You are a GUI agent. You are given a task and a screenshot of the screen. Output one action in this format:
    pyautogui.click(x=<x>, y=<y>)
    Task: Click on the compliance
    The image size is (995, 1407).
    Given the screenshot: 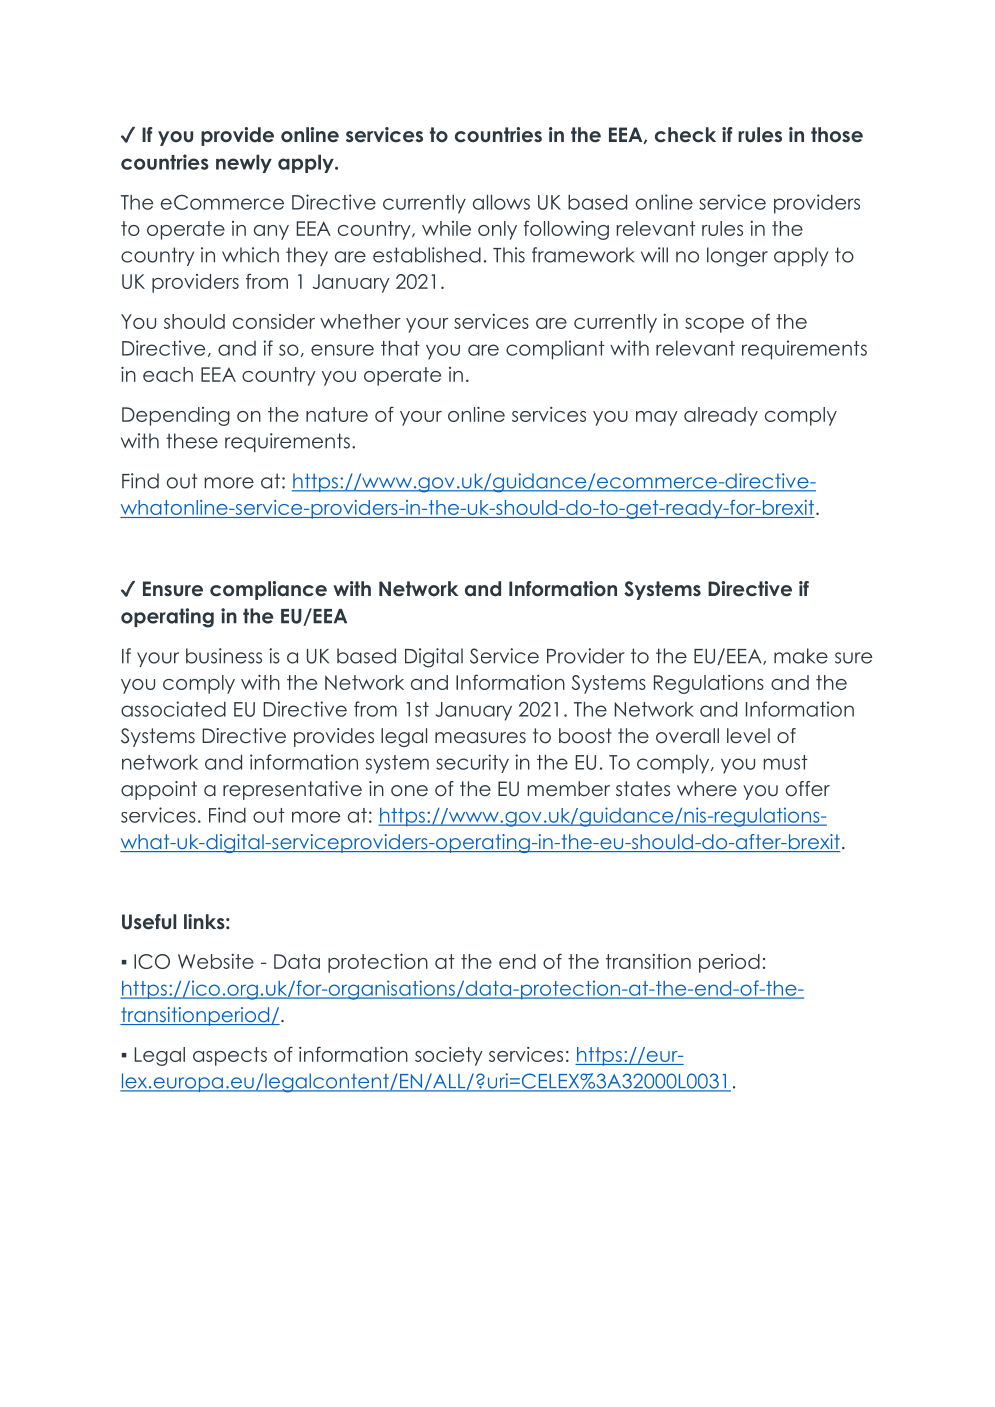 What is the action you would take?
    pyautogui.click(x=268, y=590)
